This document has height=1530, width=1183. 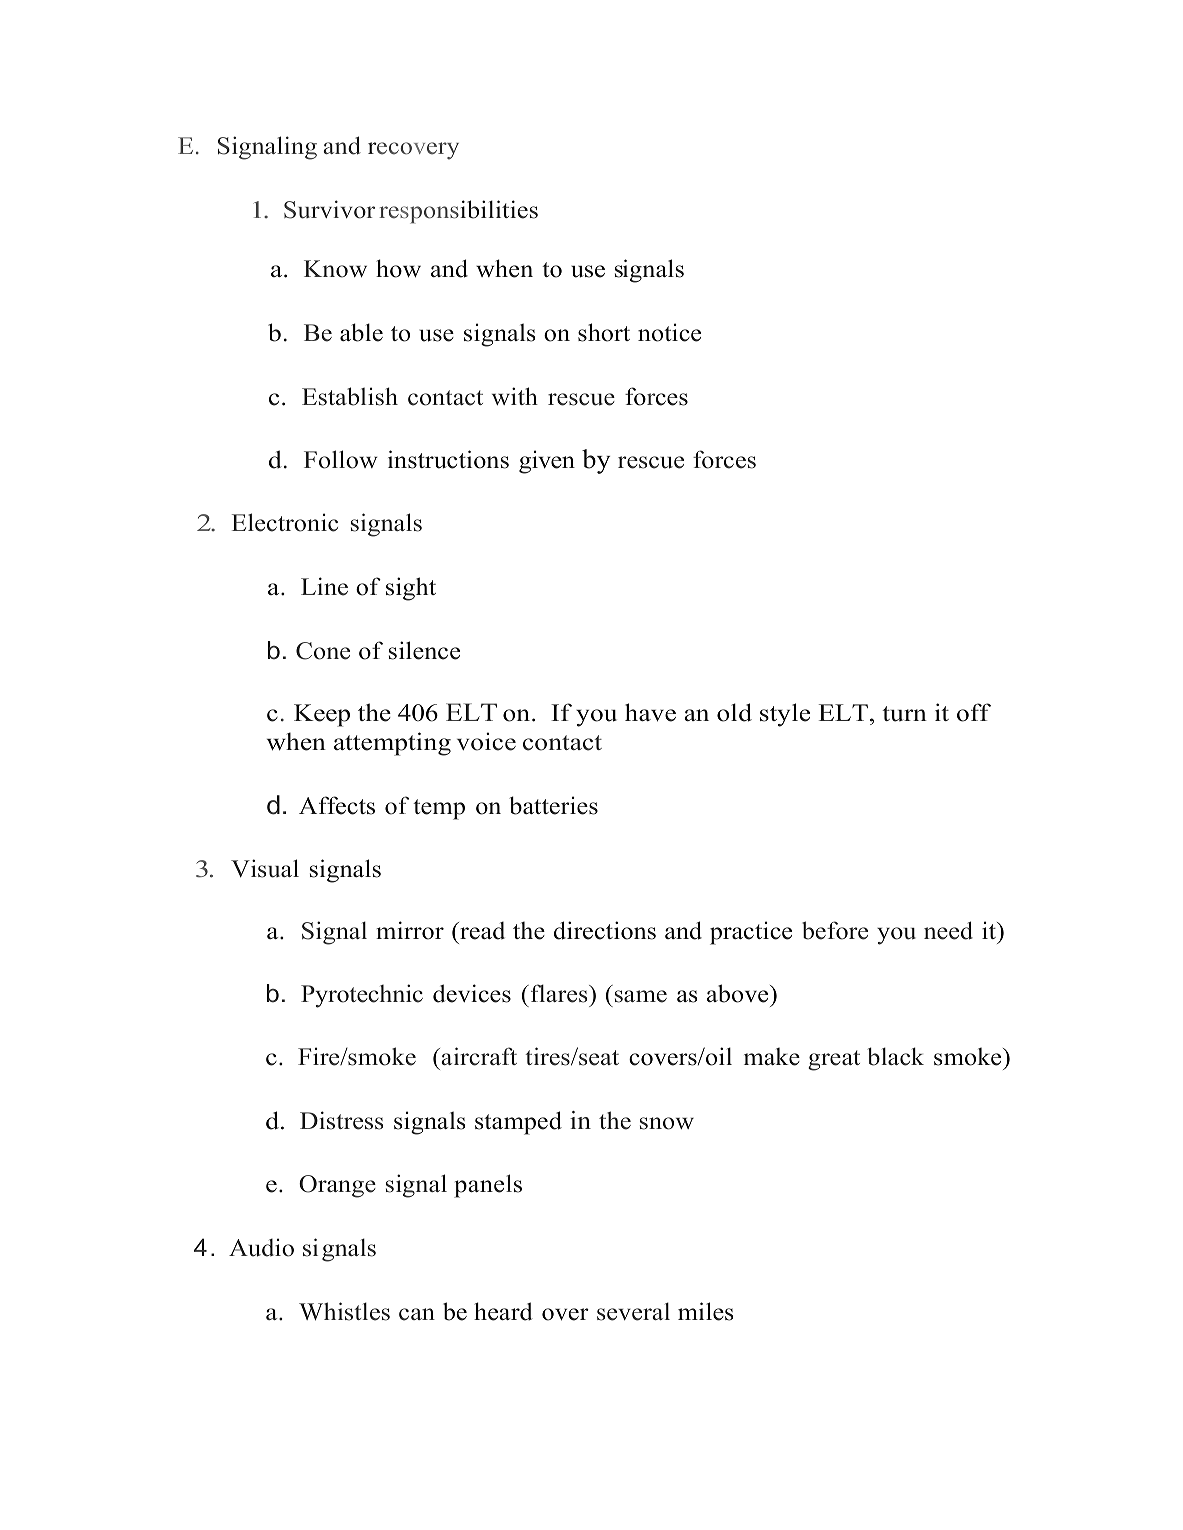 I want to click on notice, so click(x=669, y=332).
